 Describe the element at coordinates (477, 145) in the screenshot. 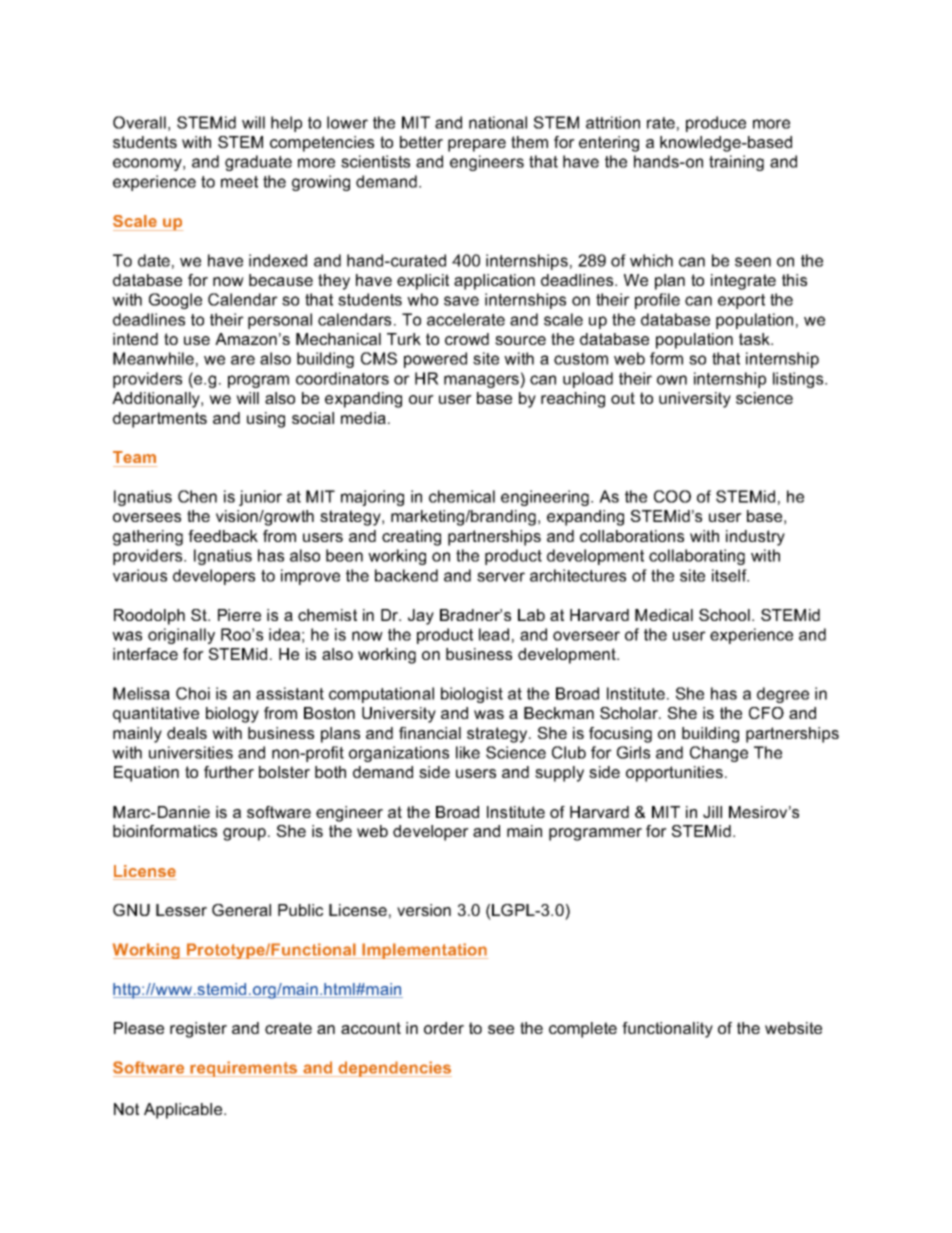

I see `prepare` at that location.
